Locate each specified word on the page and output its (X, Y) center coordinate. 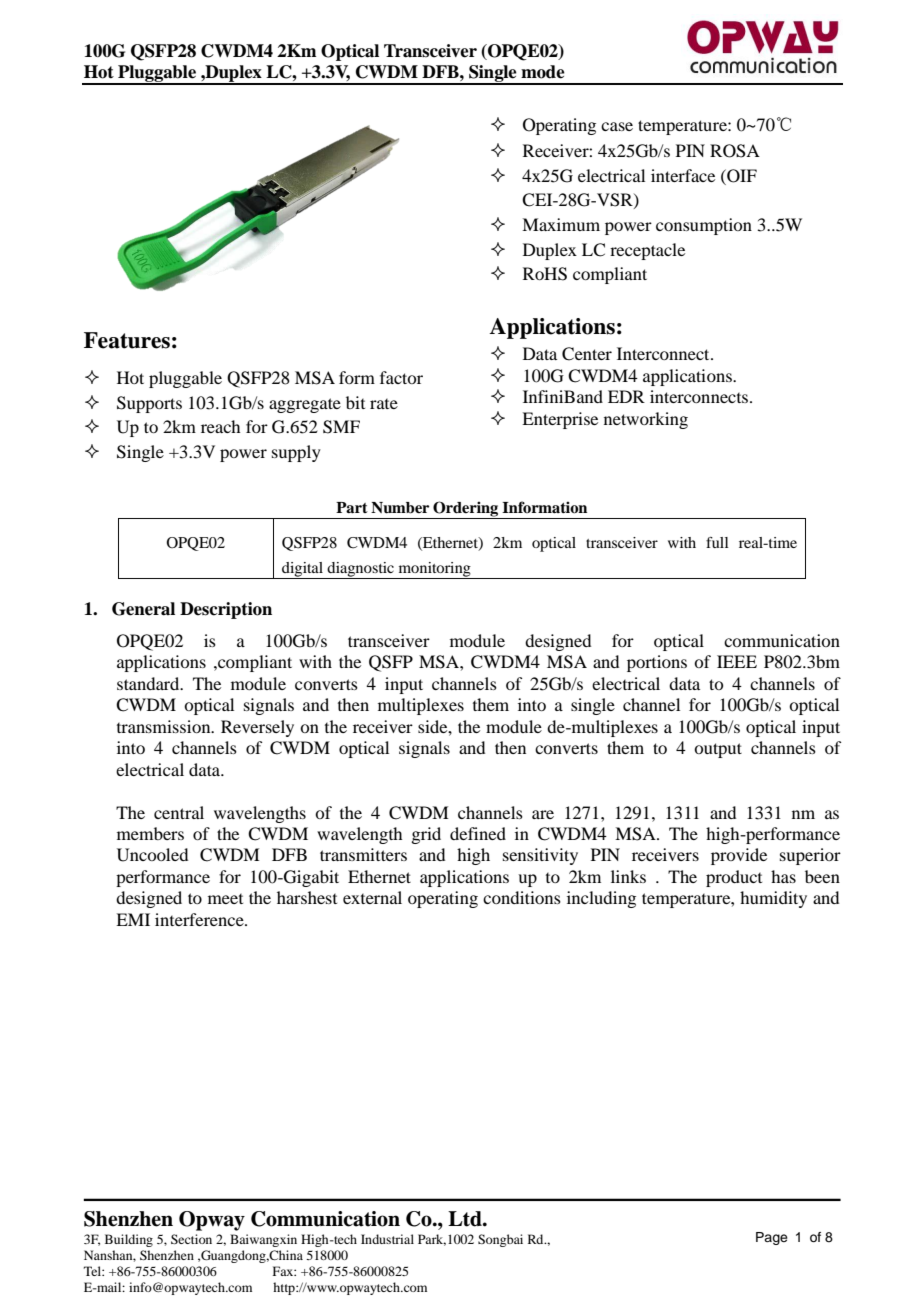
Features (127, 340)
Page (772, 1238)
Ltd (466, 1219)
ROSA (735, 151)
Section (191, 1239)
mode (543, 72)
